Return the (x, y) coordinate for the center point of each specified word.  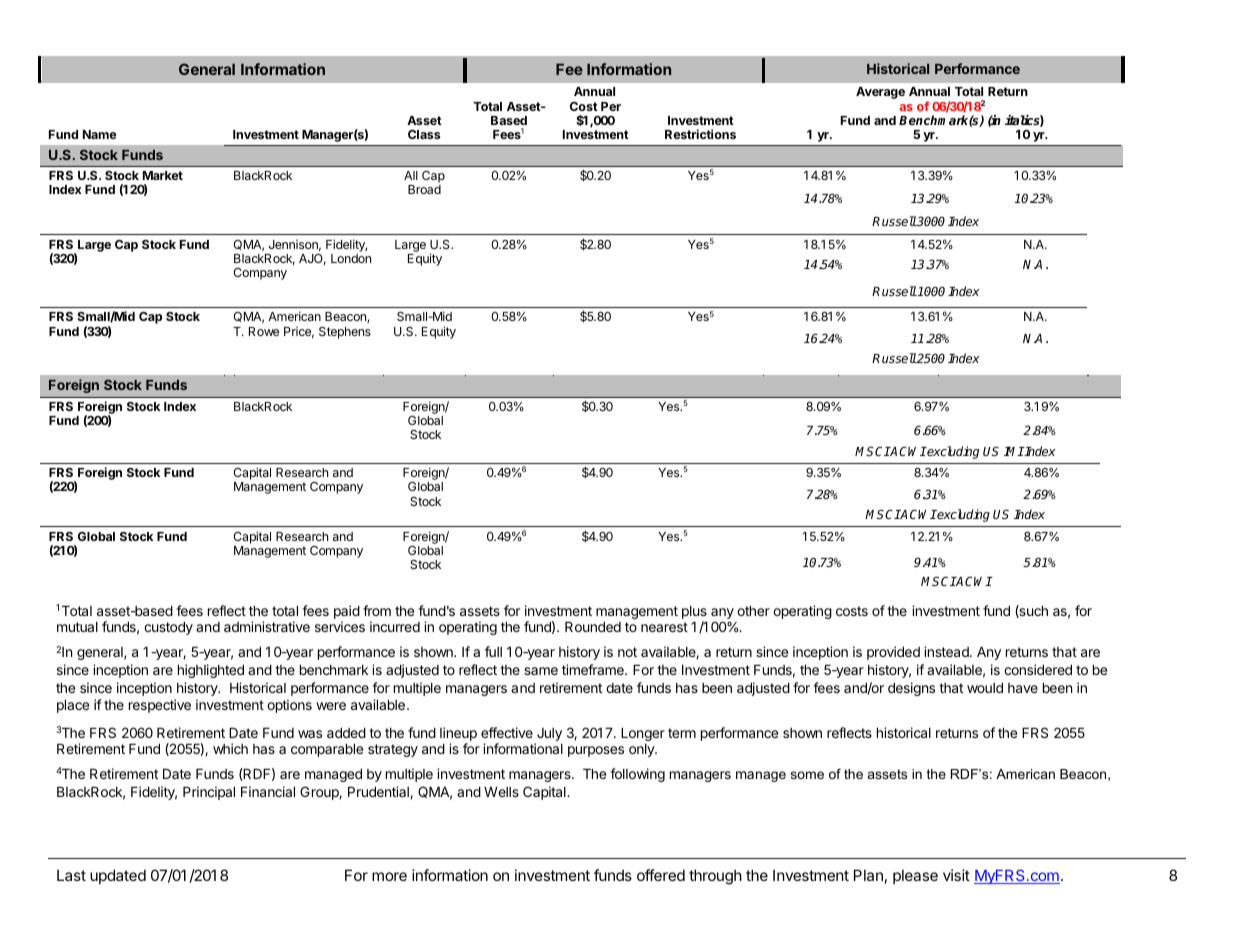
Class (424, 134)
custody (168, 628)
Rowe (264, 331)
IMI (1014, 451)
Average (880, 93)
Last (71, 875)
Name (100, 134)
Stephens (345, 333)
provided (893, 653)
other (753, 611)
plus (694, 614)
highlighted (211, 671)
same (541, 671)
